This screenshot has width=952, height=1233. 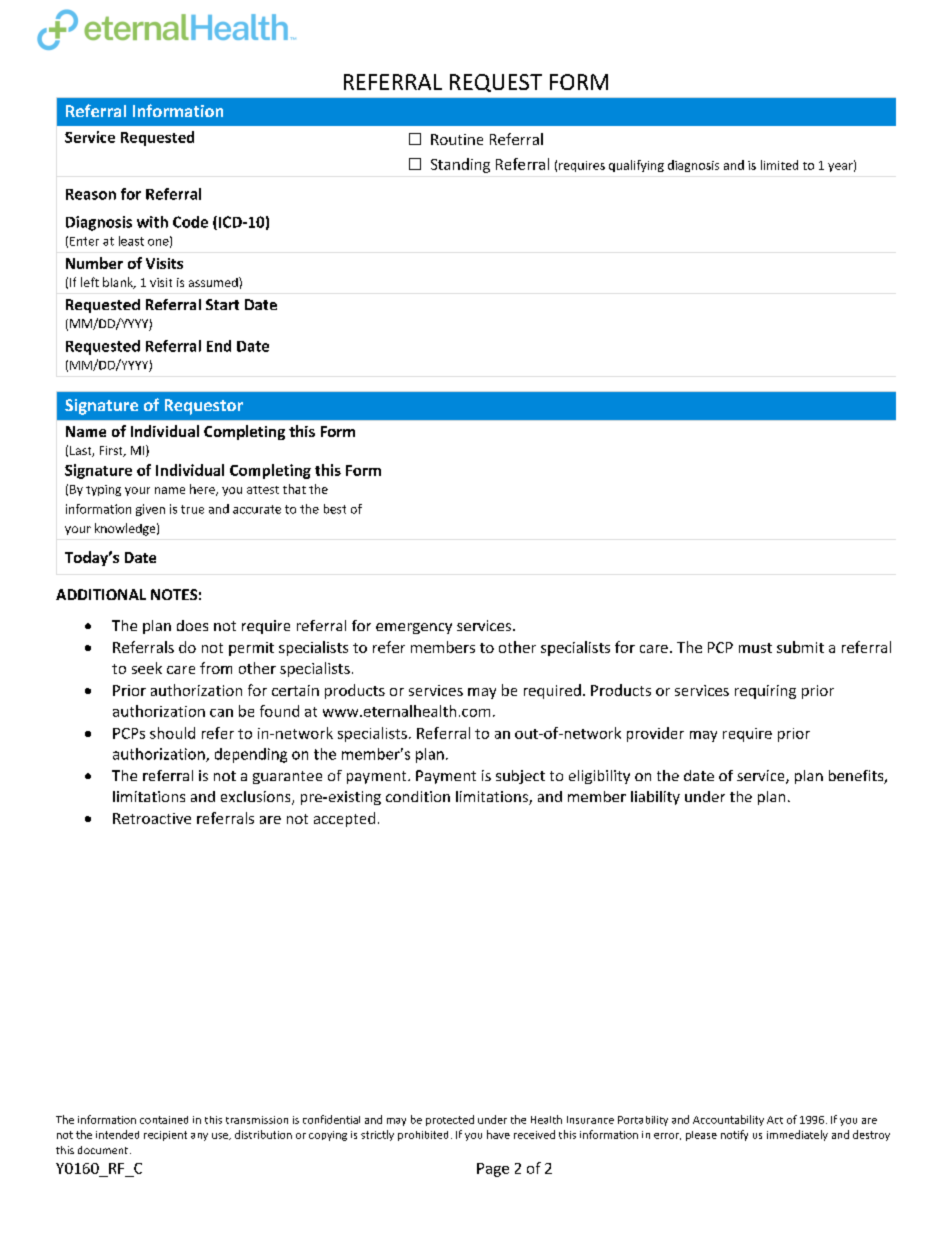 What do you see at coordinates (800, 647) in the screenshot?
I see `submit` at bounding box center [800, 647].
